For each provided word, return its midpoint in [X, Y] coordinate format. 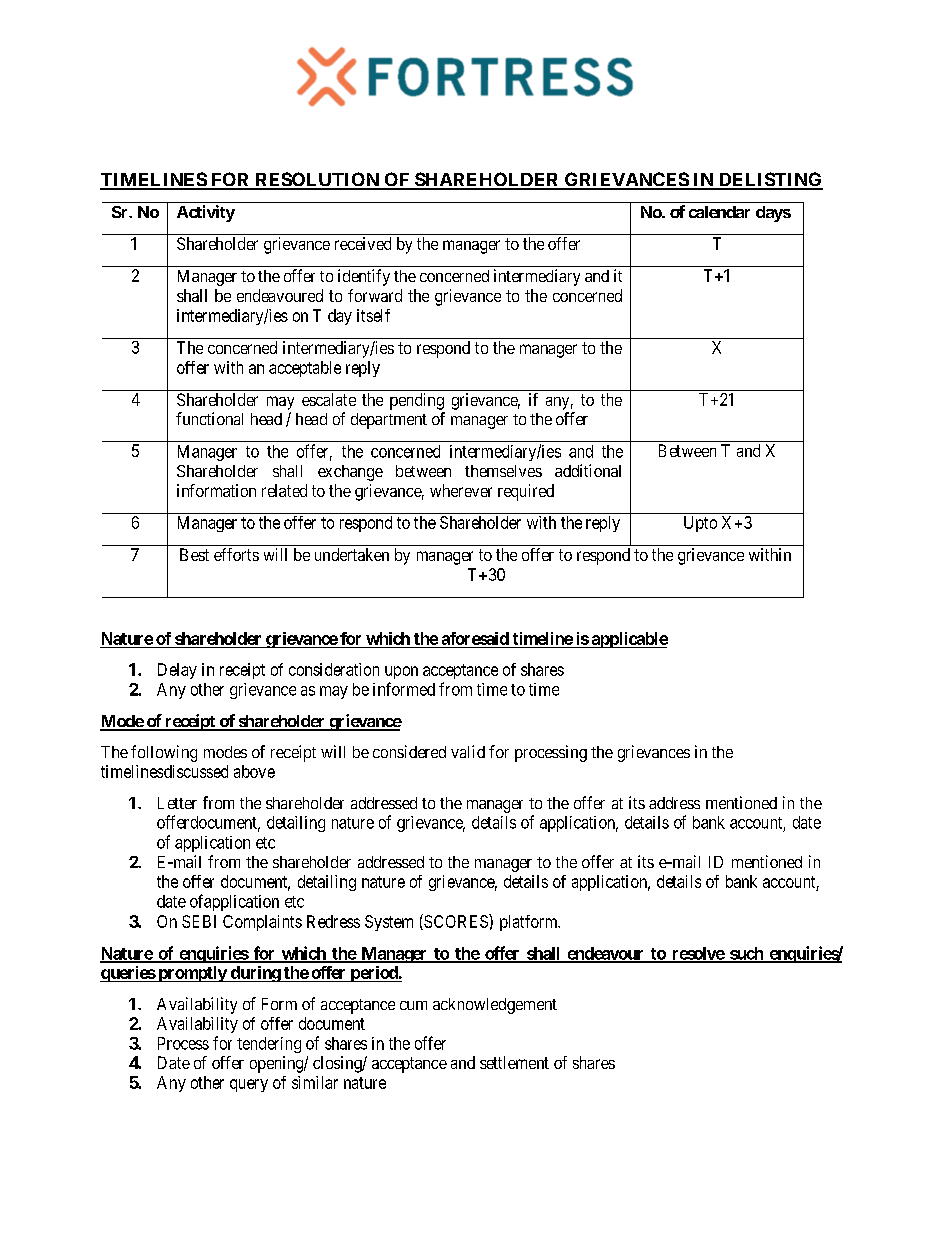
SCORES [456, 922]
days [773, 214]
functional [209, 418]
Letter [177, 803]
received [363, 243]
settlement [514, 1062]
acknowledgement [495, 1006]
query [249, 1085]
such [746, 954]
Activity [206, 213]
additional [588, 470]
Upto [700, 524]
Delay [177, 671]
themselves [503, 471]
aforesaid [475, 638]
